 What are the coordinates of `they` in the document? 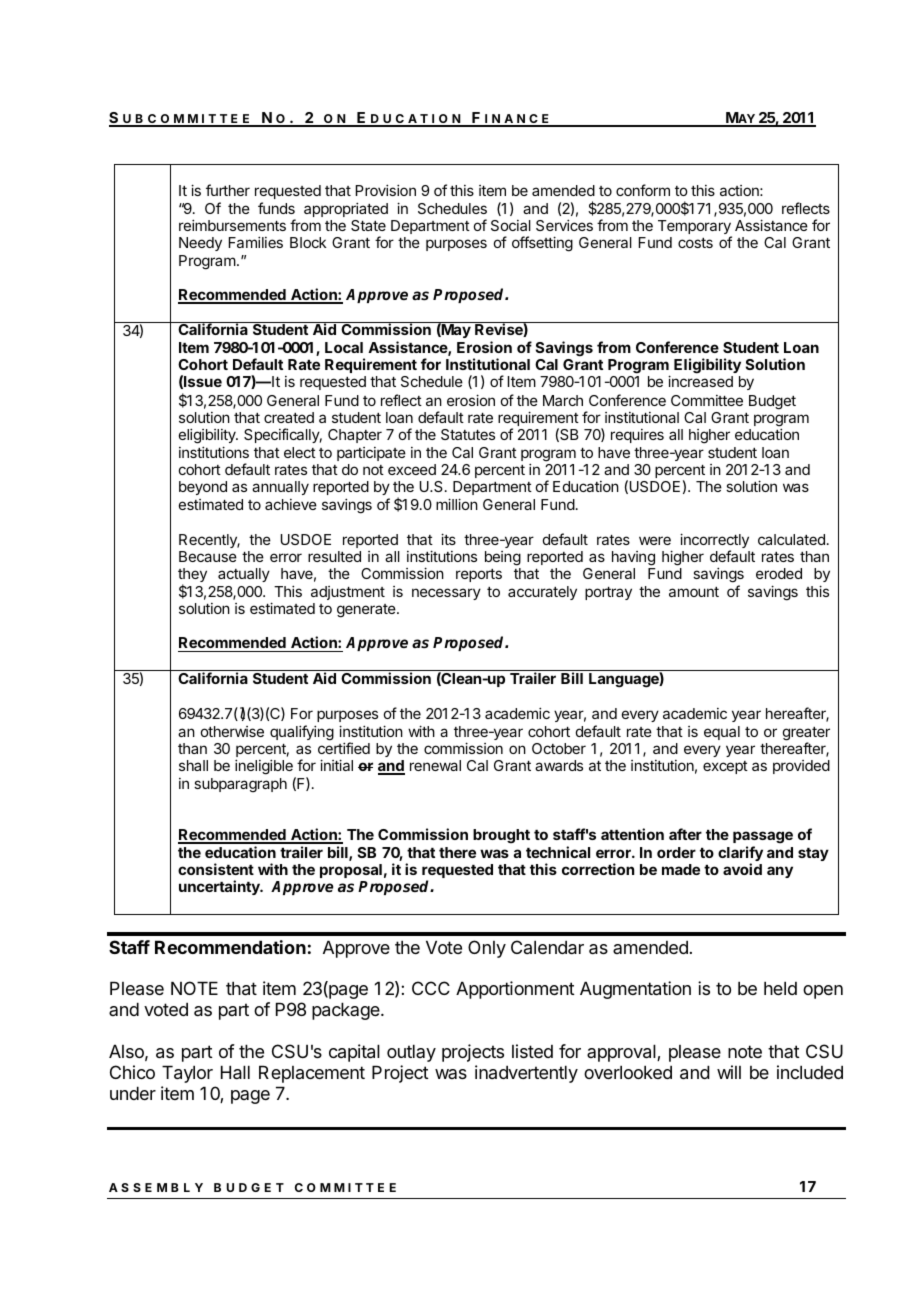 It's located at (192, 576).
